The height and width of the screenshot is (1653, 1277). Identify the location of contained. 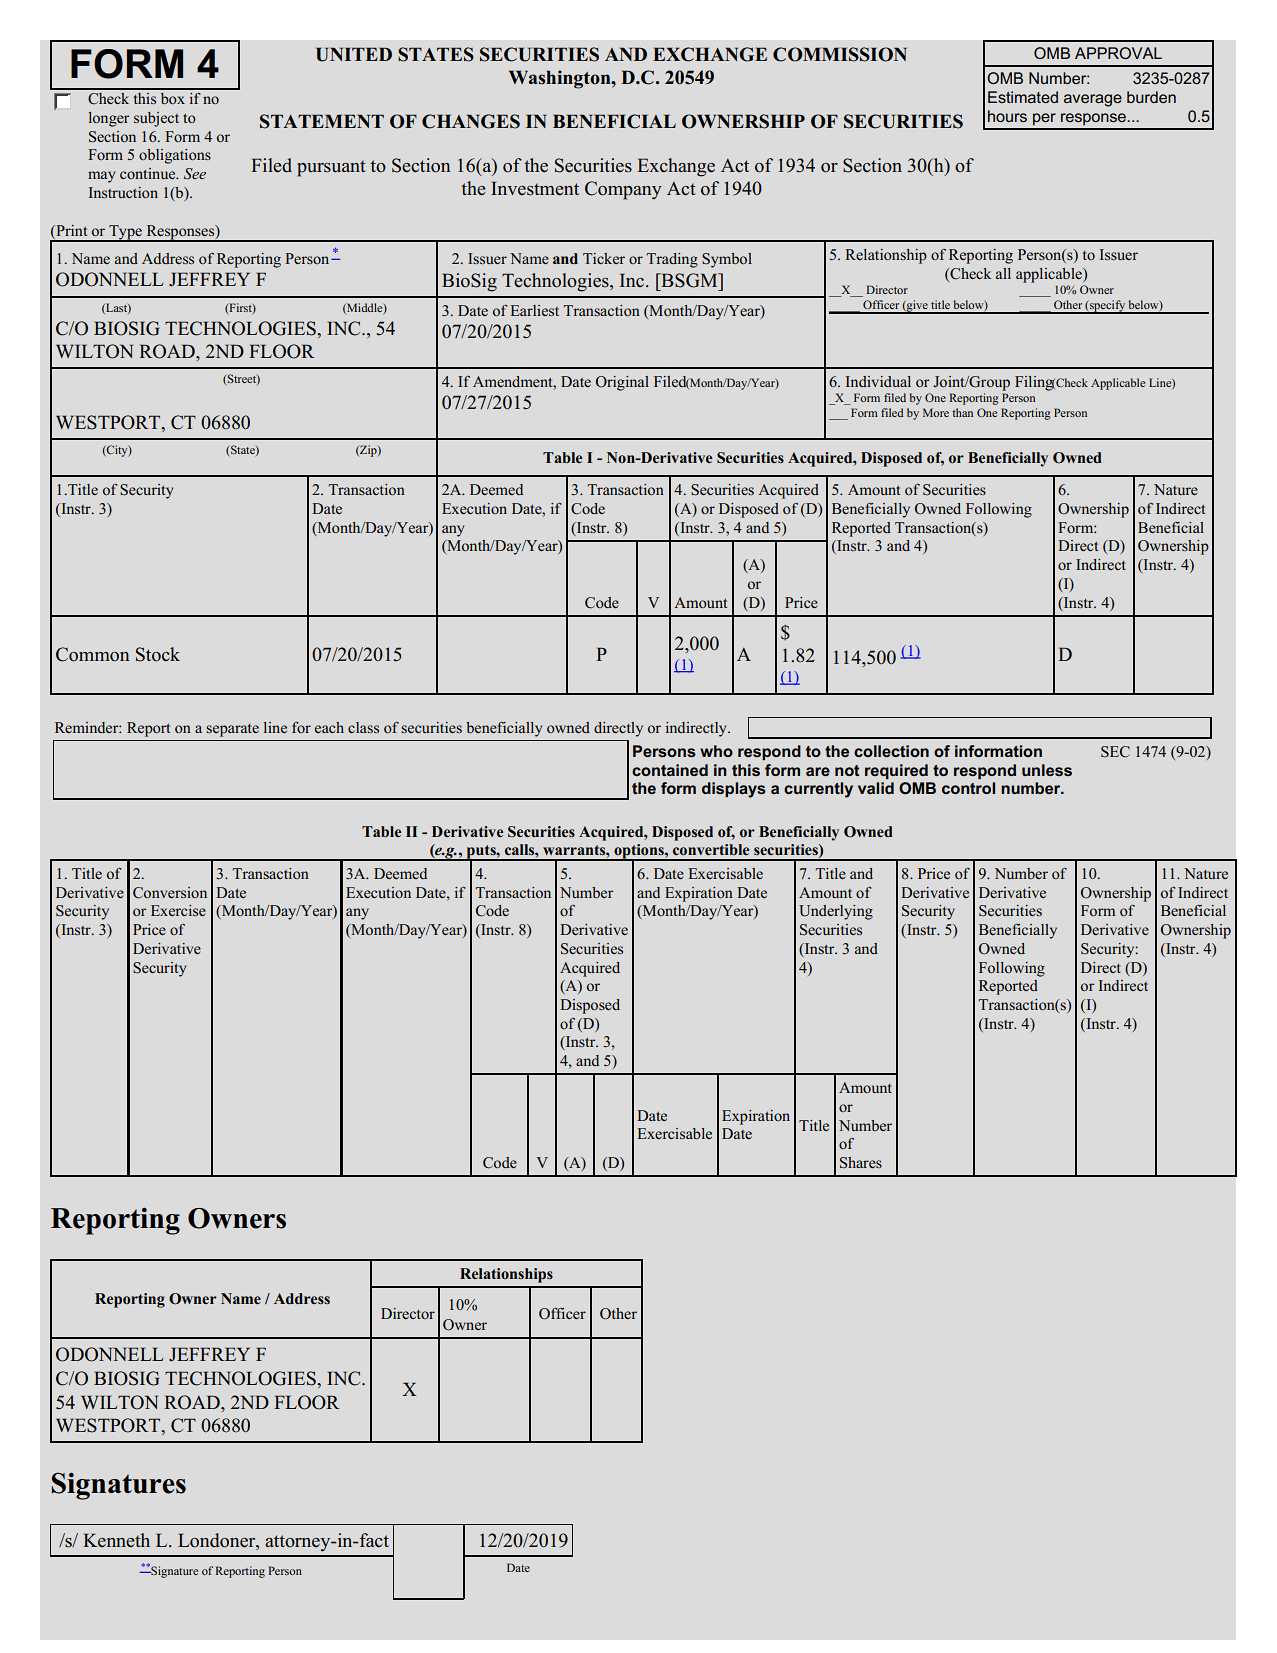
(670, 770).
